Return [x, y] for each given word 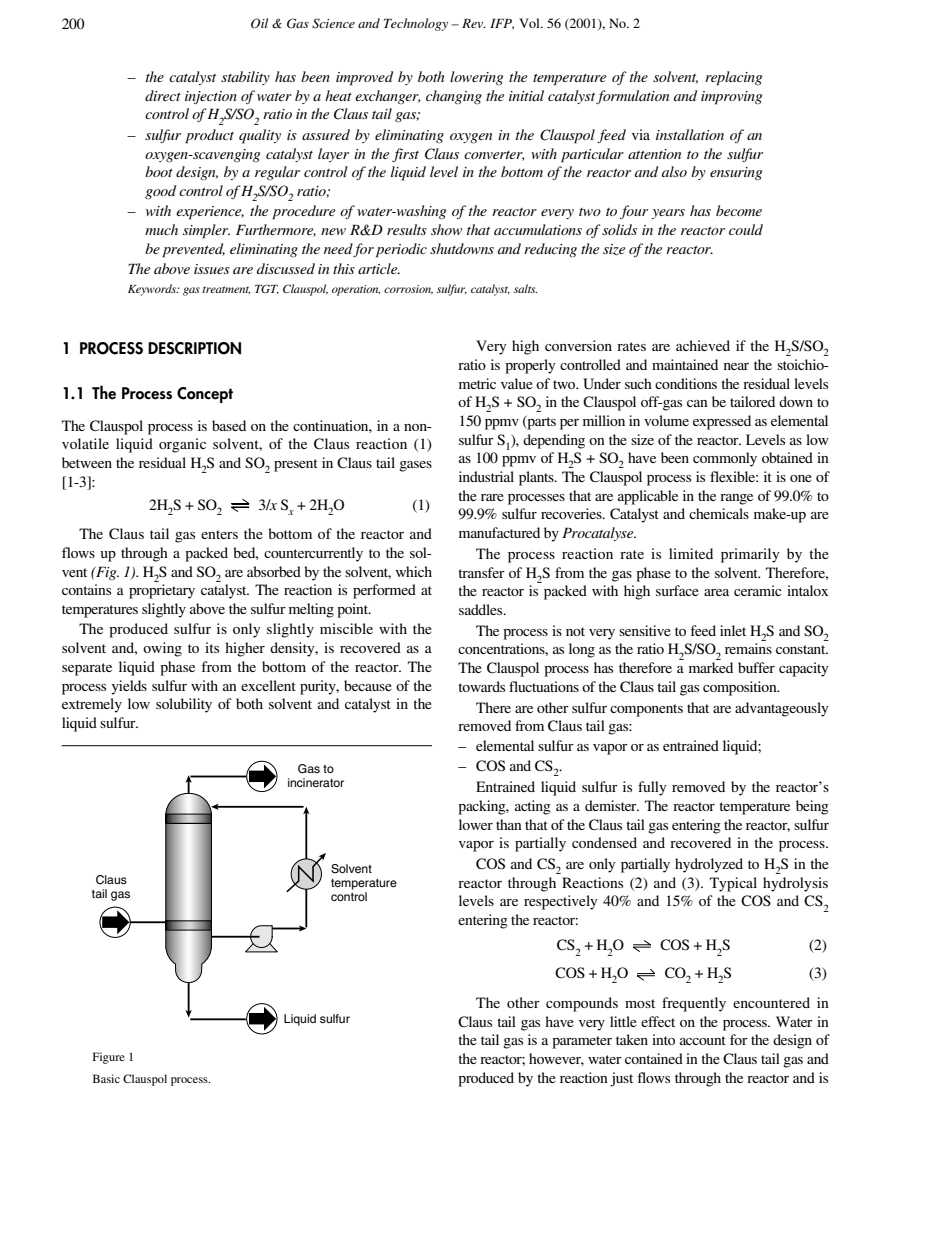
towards [481, 686]
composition [741, 688]
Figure [109, 1058]
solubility [184, 705]
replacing [733, 78]
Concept [205, 395]
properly [530, 366]
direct [163, 95]
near [736, 366]
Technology [416, 24]
